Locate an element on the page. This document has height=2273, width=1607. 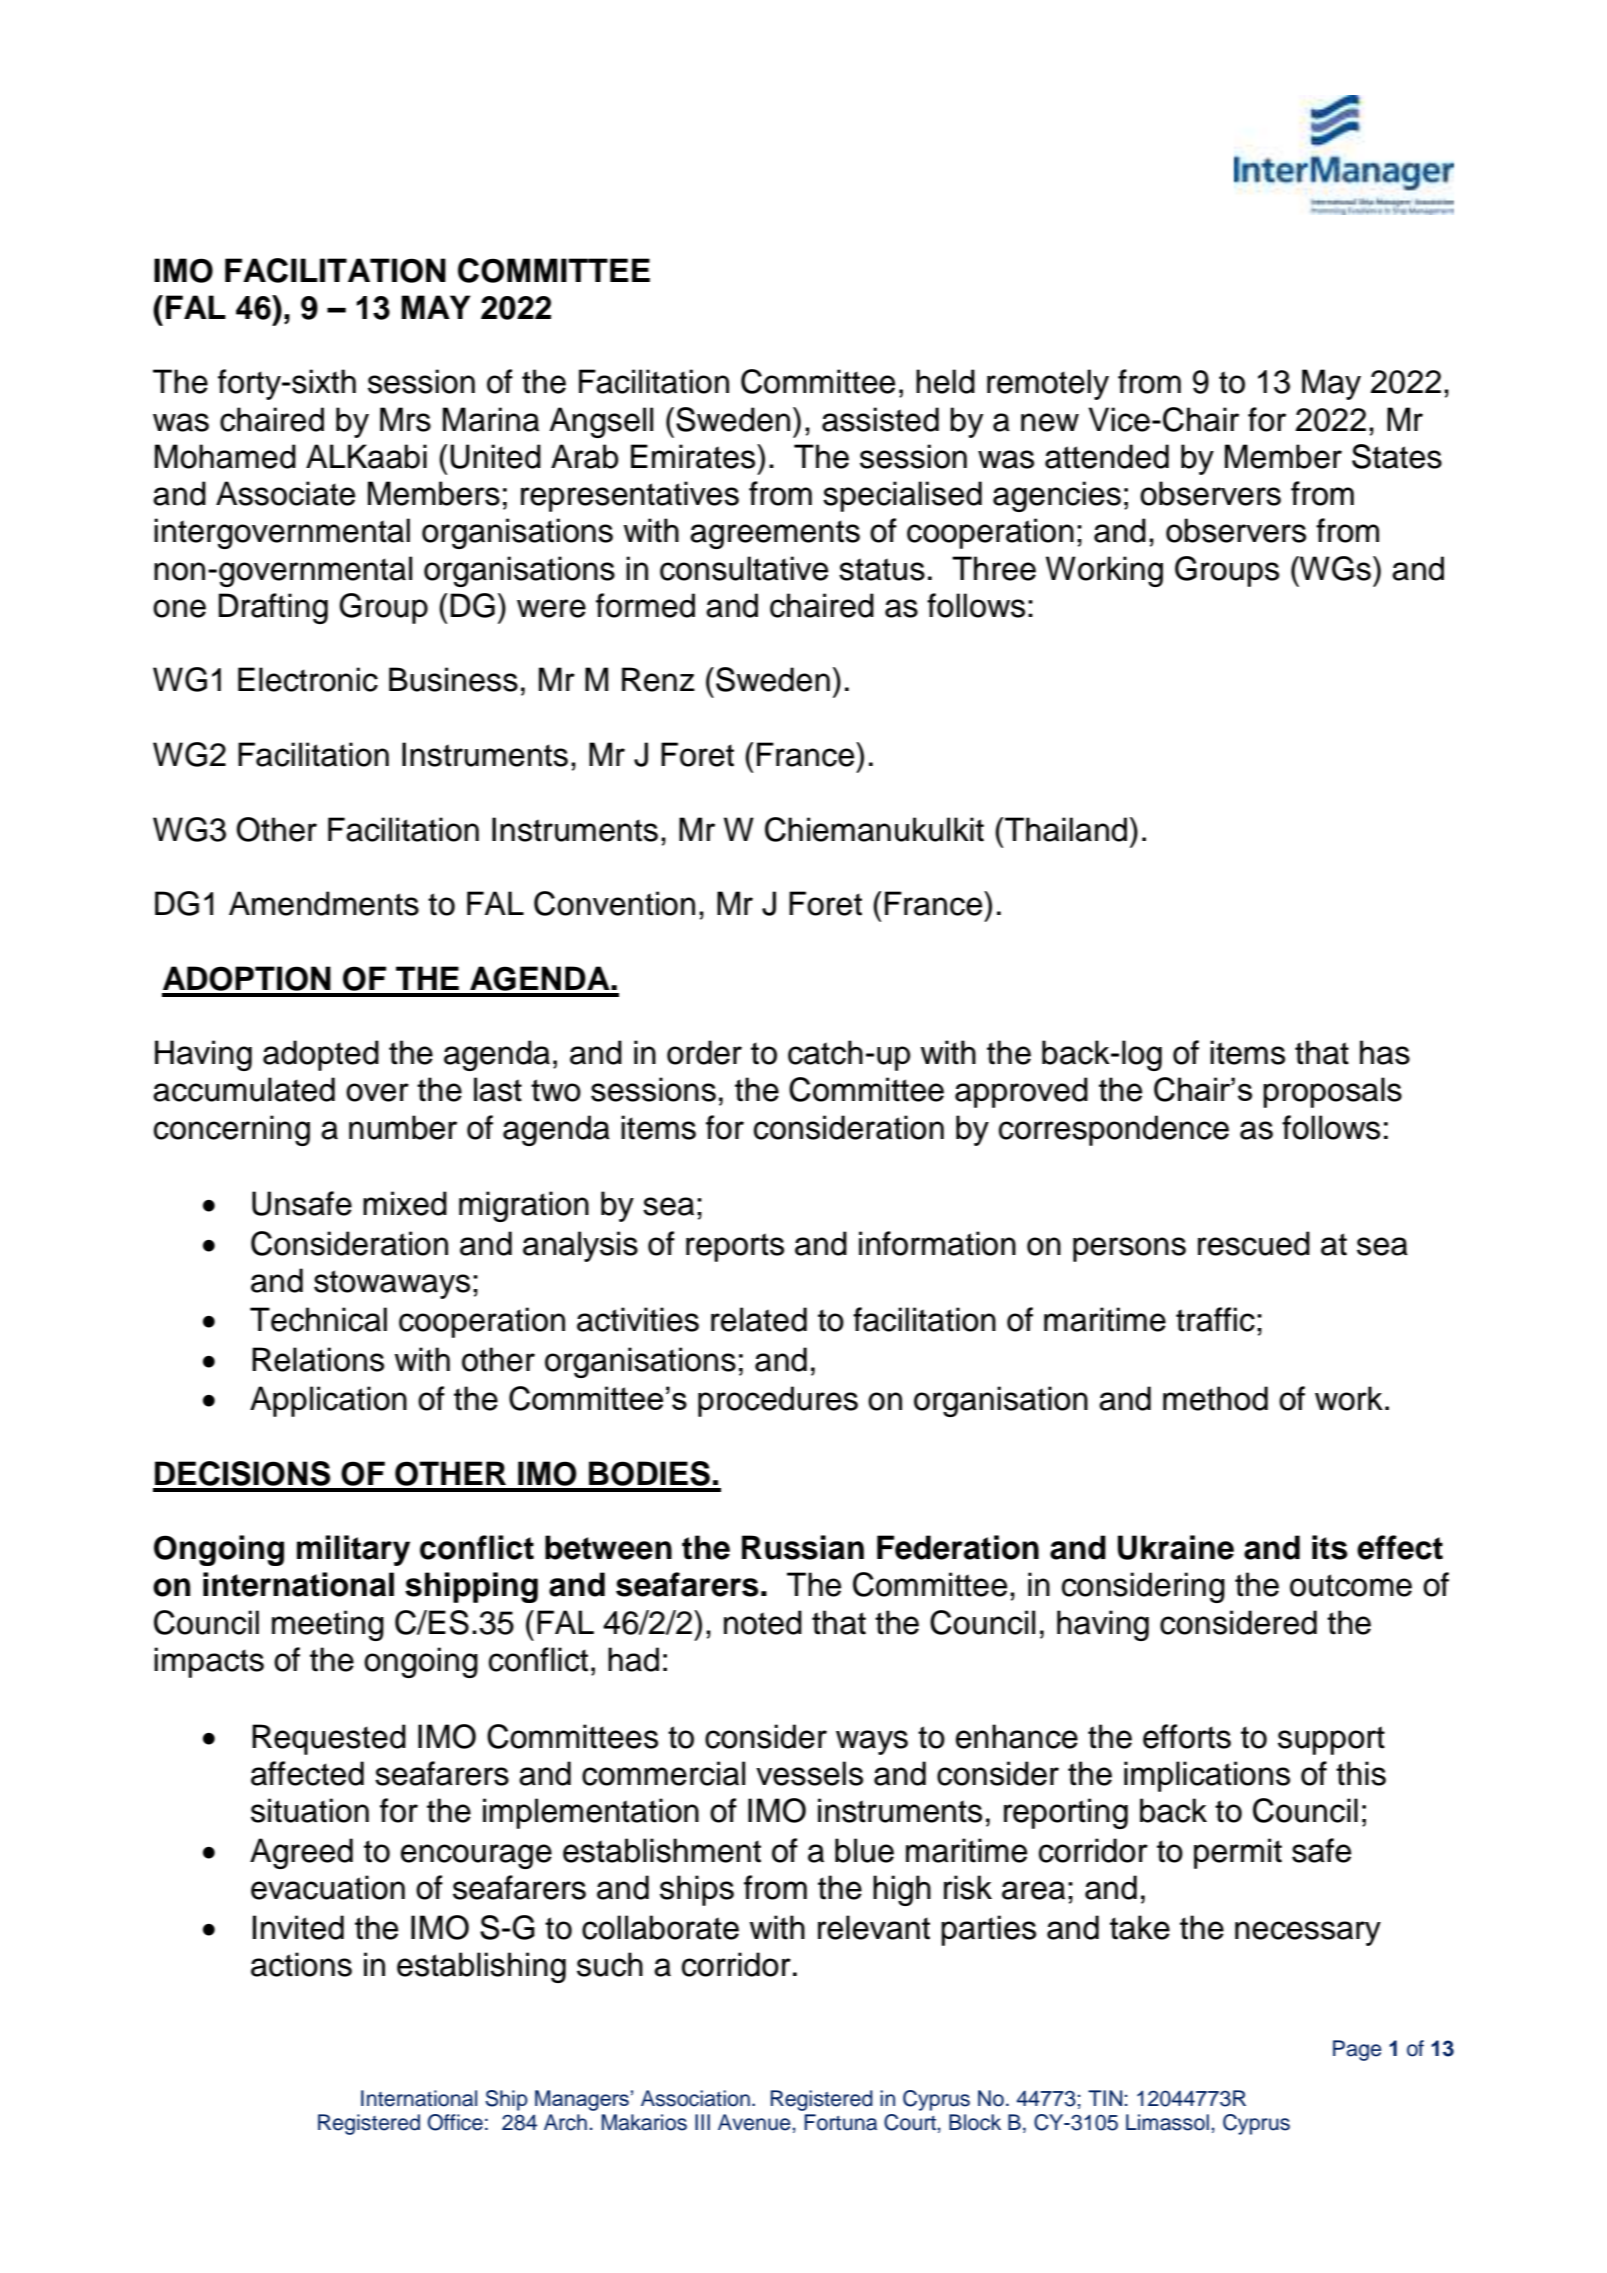
Mrs is located at coordinates (405, 419).
